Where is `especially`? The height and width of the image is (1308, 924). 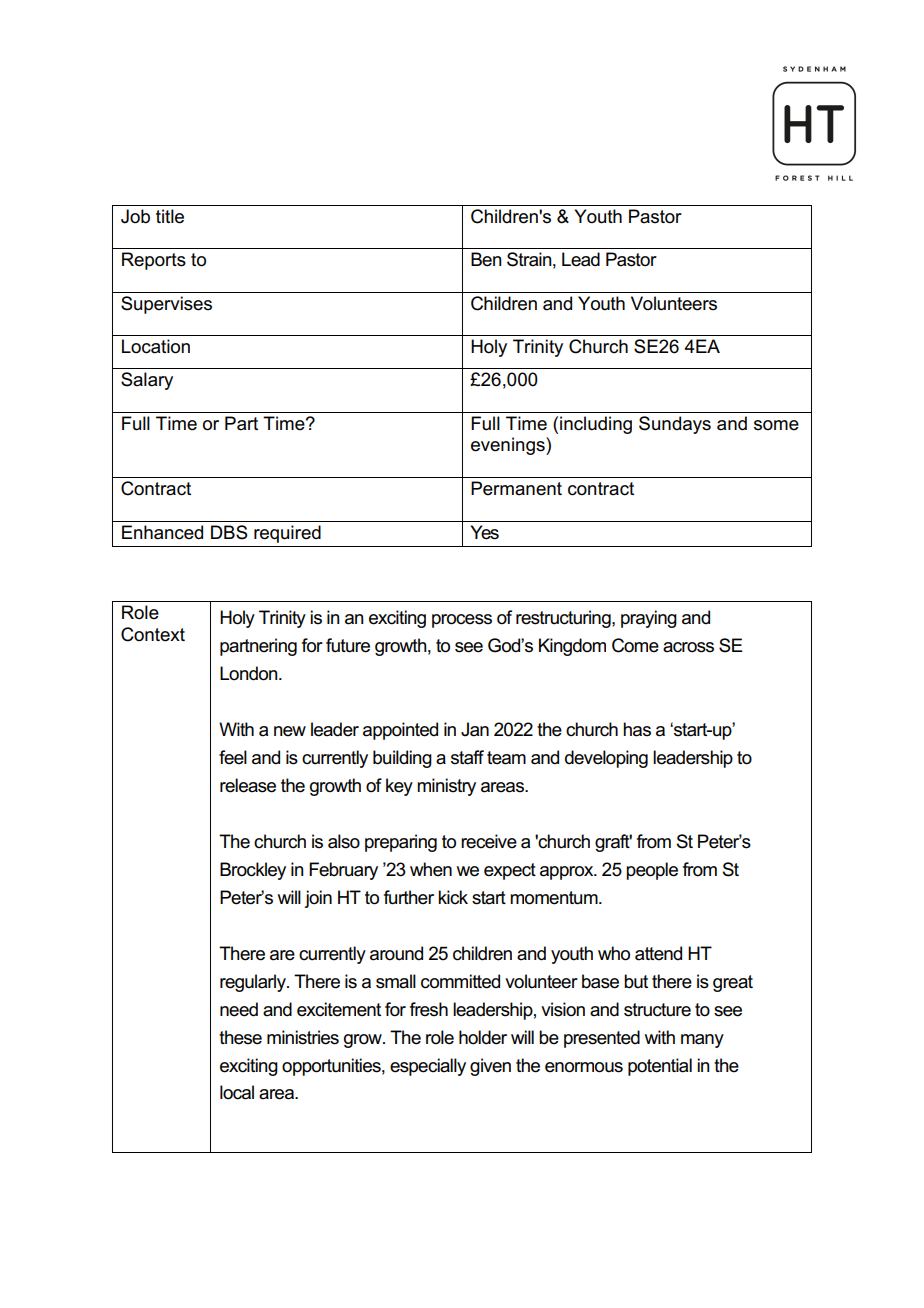 especially is located at coordinates (428, 1067).
